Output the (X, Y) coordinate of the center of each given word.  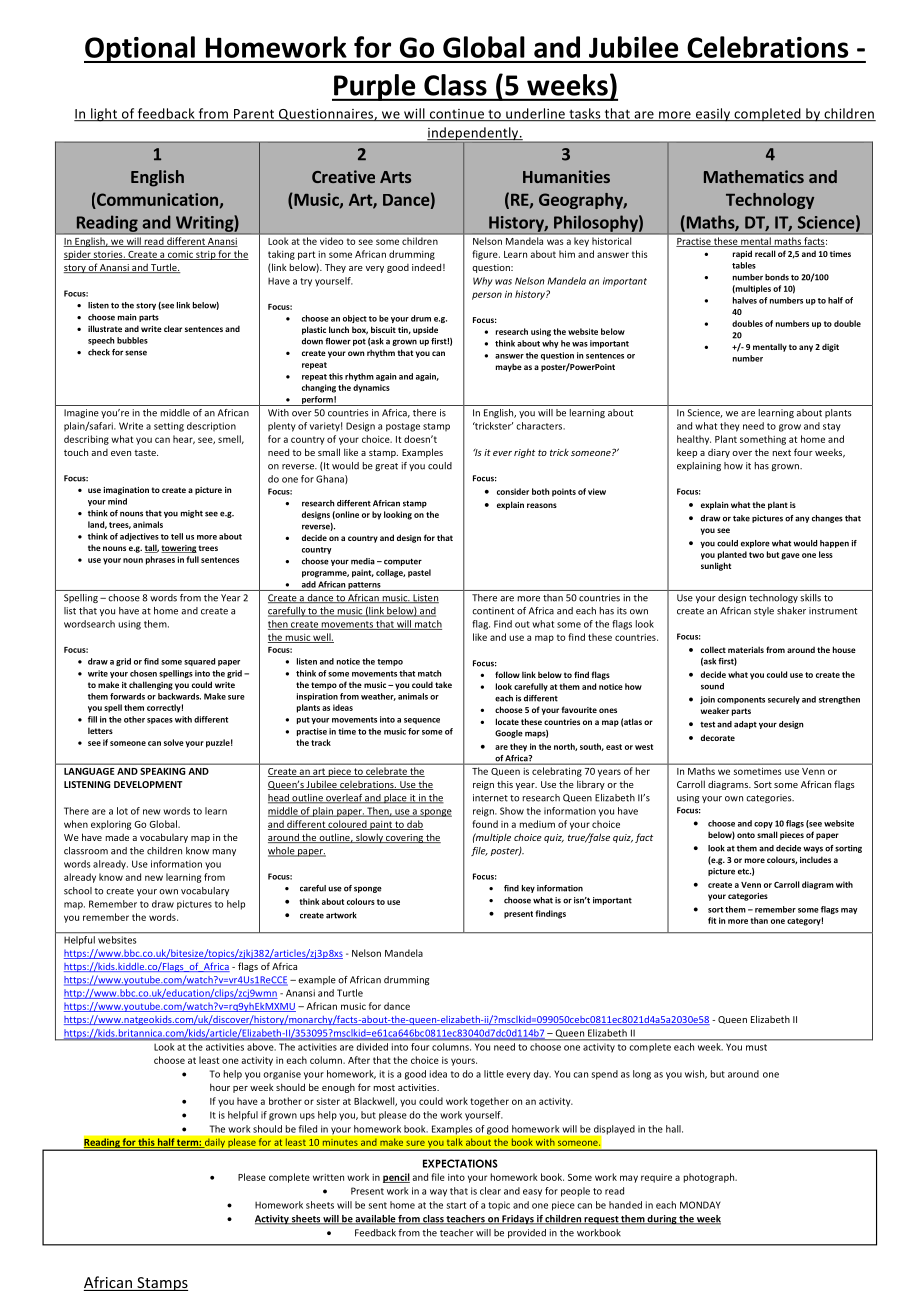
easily (713, 115)
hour (220, 1087)
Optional (140, 49)
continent (493, 611)
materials (746, 649)
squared (199, 662)
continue (457, 115)
